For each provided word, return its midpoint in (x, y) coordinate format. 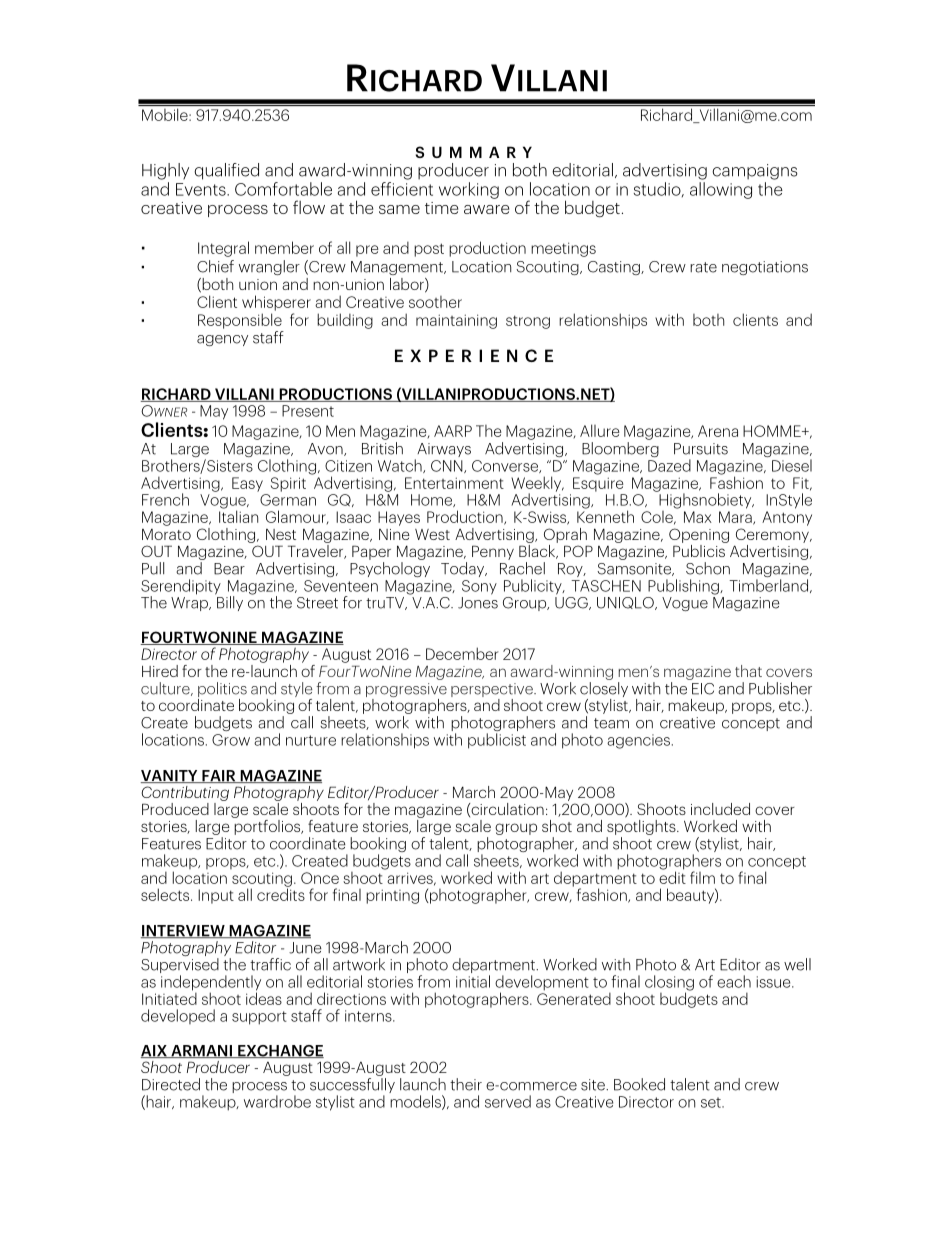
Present (308, 411)
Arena (718, 431)
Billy (229, 602)
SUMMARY (474, 152)
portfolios (267, 826)
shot (557, 826)
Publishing (684, 587)
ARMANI (201, 1051)
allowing (721, 190)
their (466, 1084)
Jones (478, 603)
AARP (453, 431)
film (702, 877)
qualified (226, 171)
